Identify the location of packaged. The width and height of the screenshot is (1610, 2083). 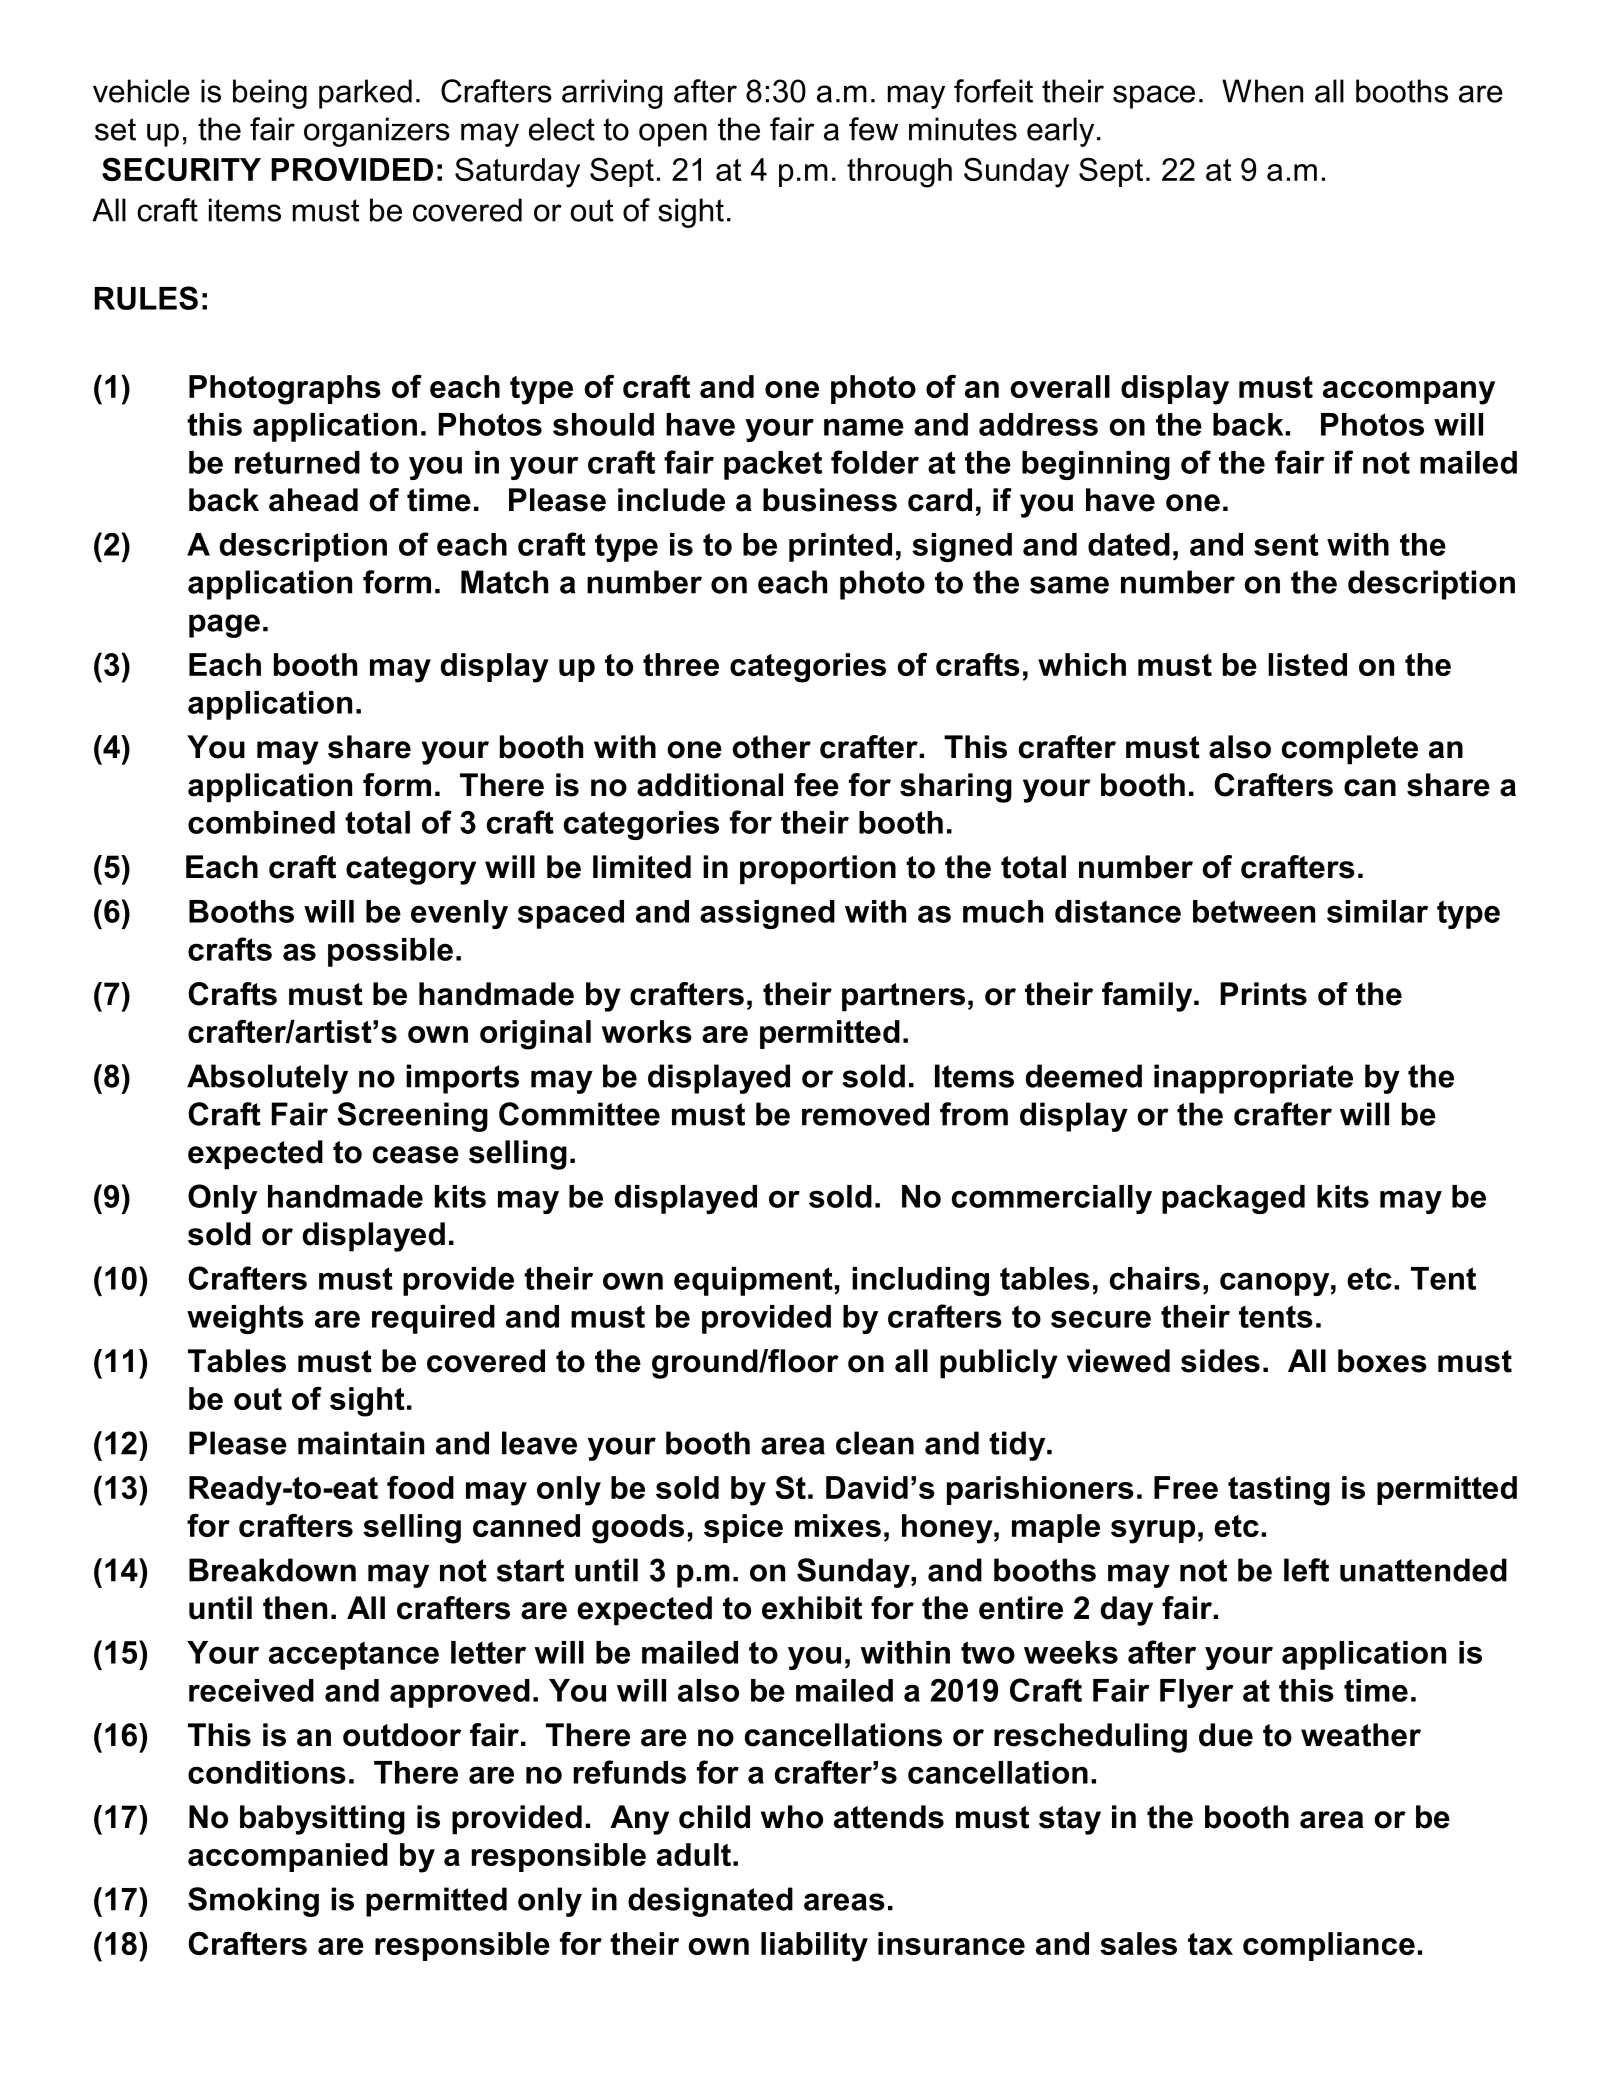
(1233, 1199).
